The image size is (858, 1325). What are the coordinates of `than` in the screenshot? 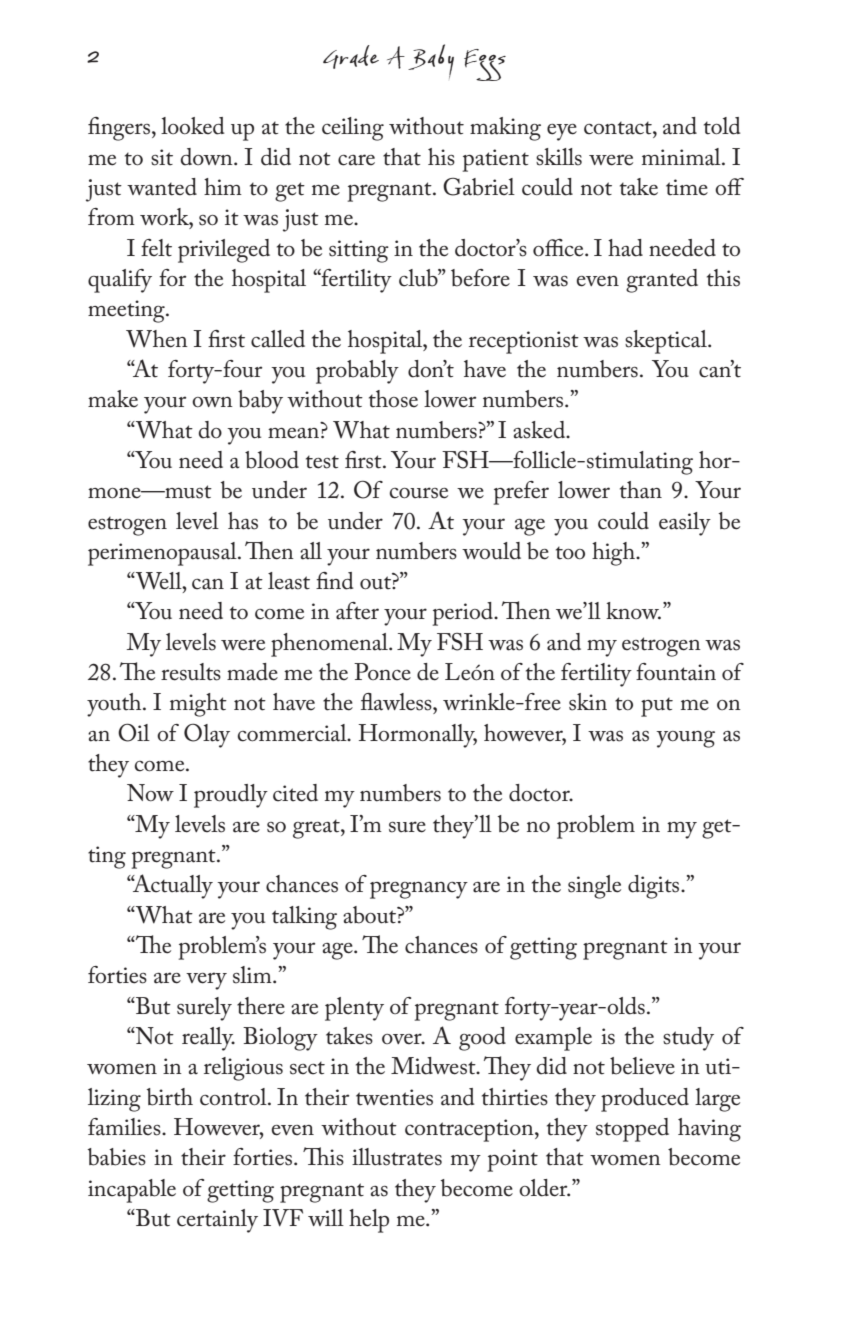 It's located at (641, 490).
